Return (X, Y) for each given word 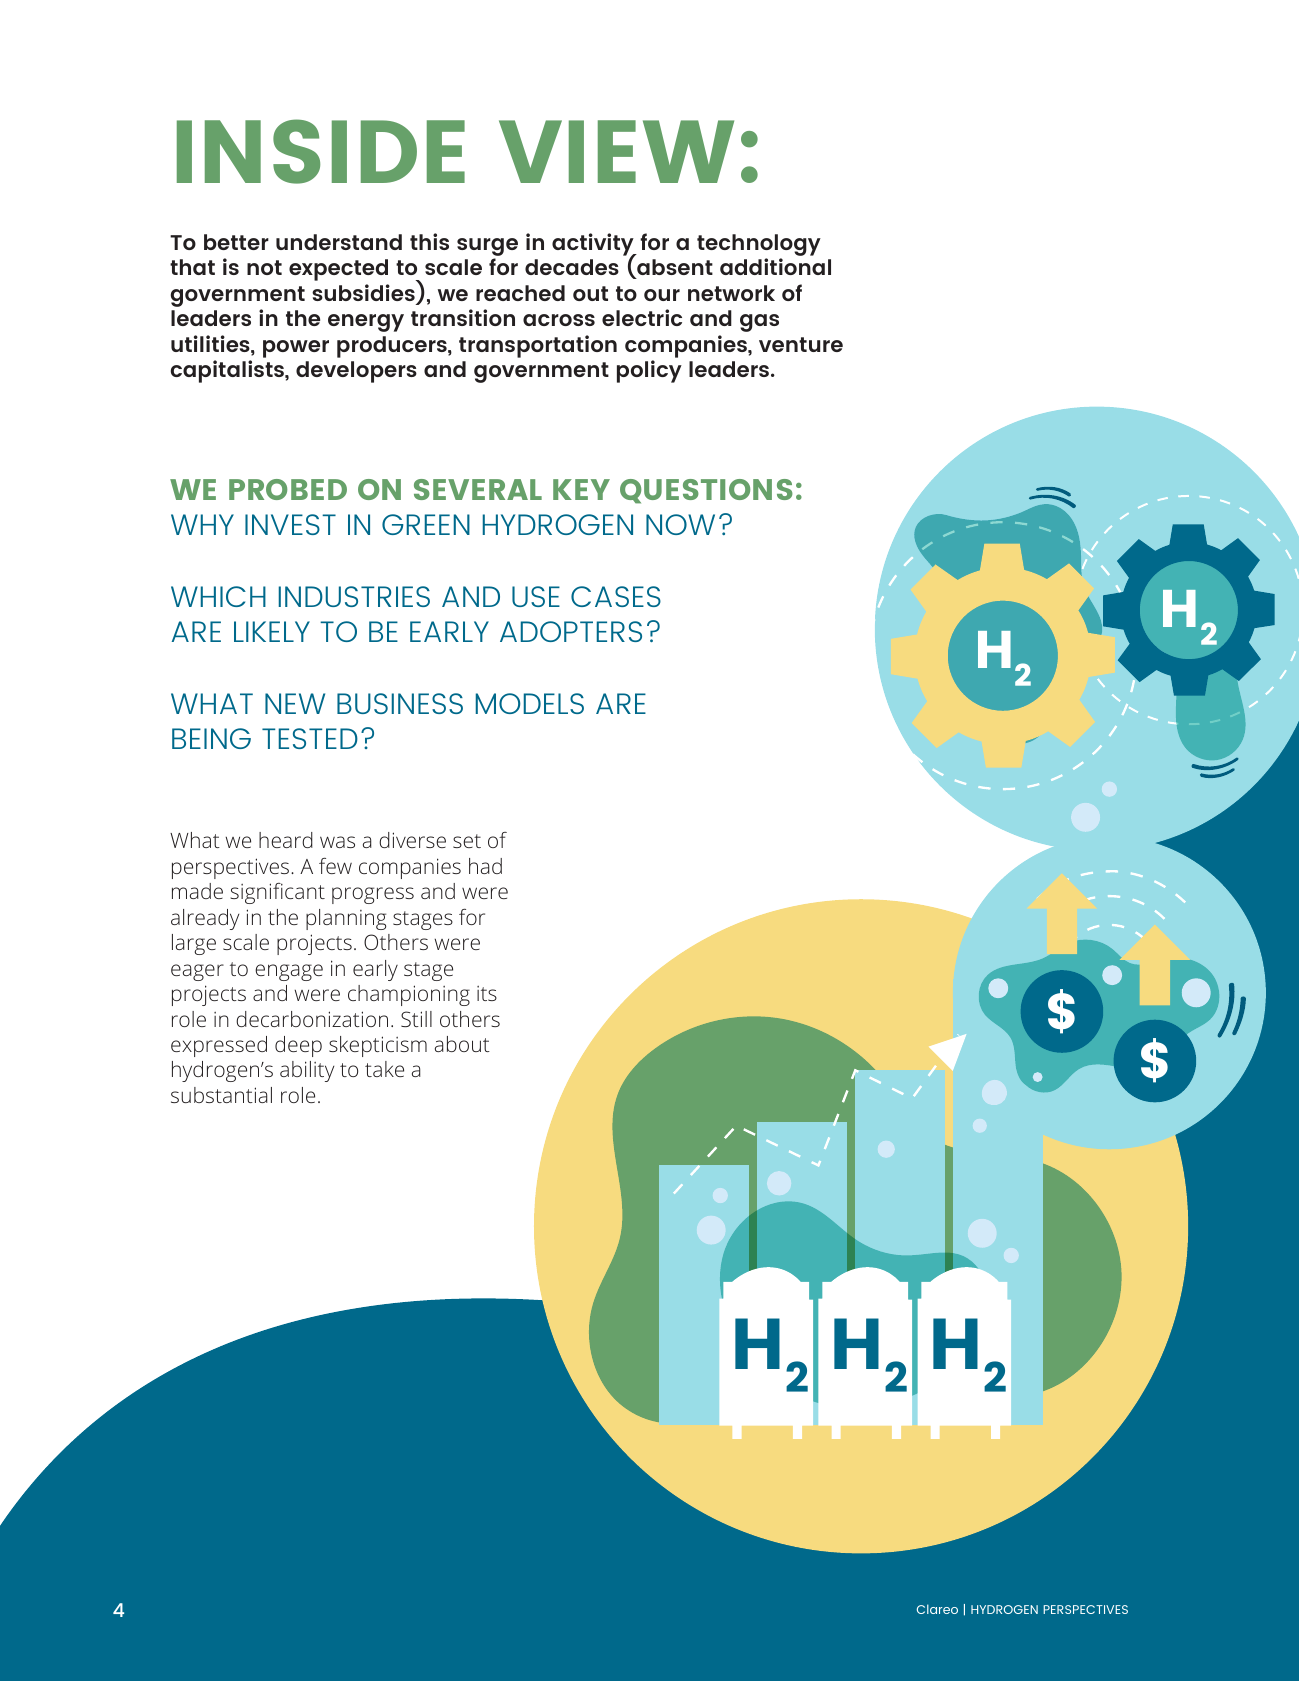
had (485, 866)
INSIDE (321, 151)
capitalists (228, 371)
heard (286, 840)
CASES (616, 596)
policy (649, 371)
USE (536, 596)
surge (487, 248)
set (467, 841)
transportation (538, 346)
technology (759, 246)
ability (307, 1071)
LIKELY (272, 631)
